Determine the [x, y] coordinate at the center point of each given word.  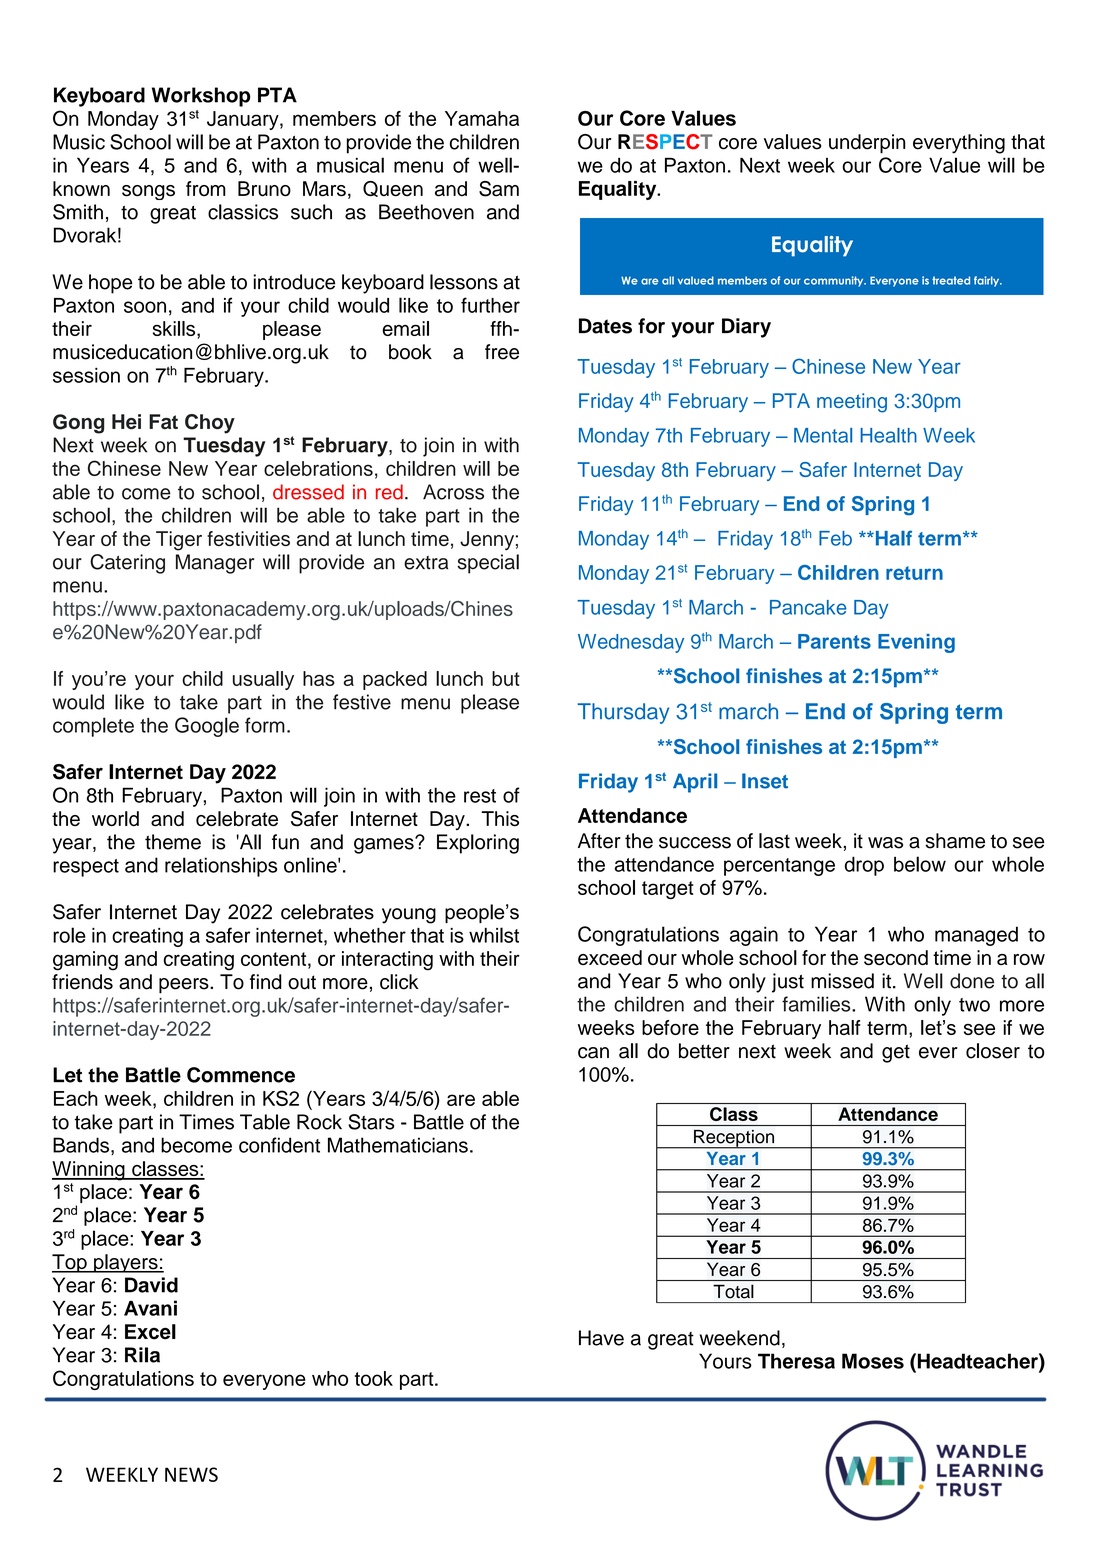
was [885, 843]
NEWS [191, 1474]
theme [173, 842]
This [500, 818]
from [206, 188]
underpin [867, 144]
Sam [499, 189]
